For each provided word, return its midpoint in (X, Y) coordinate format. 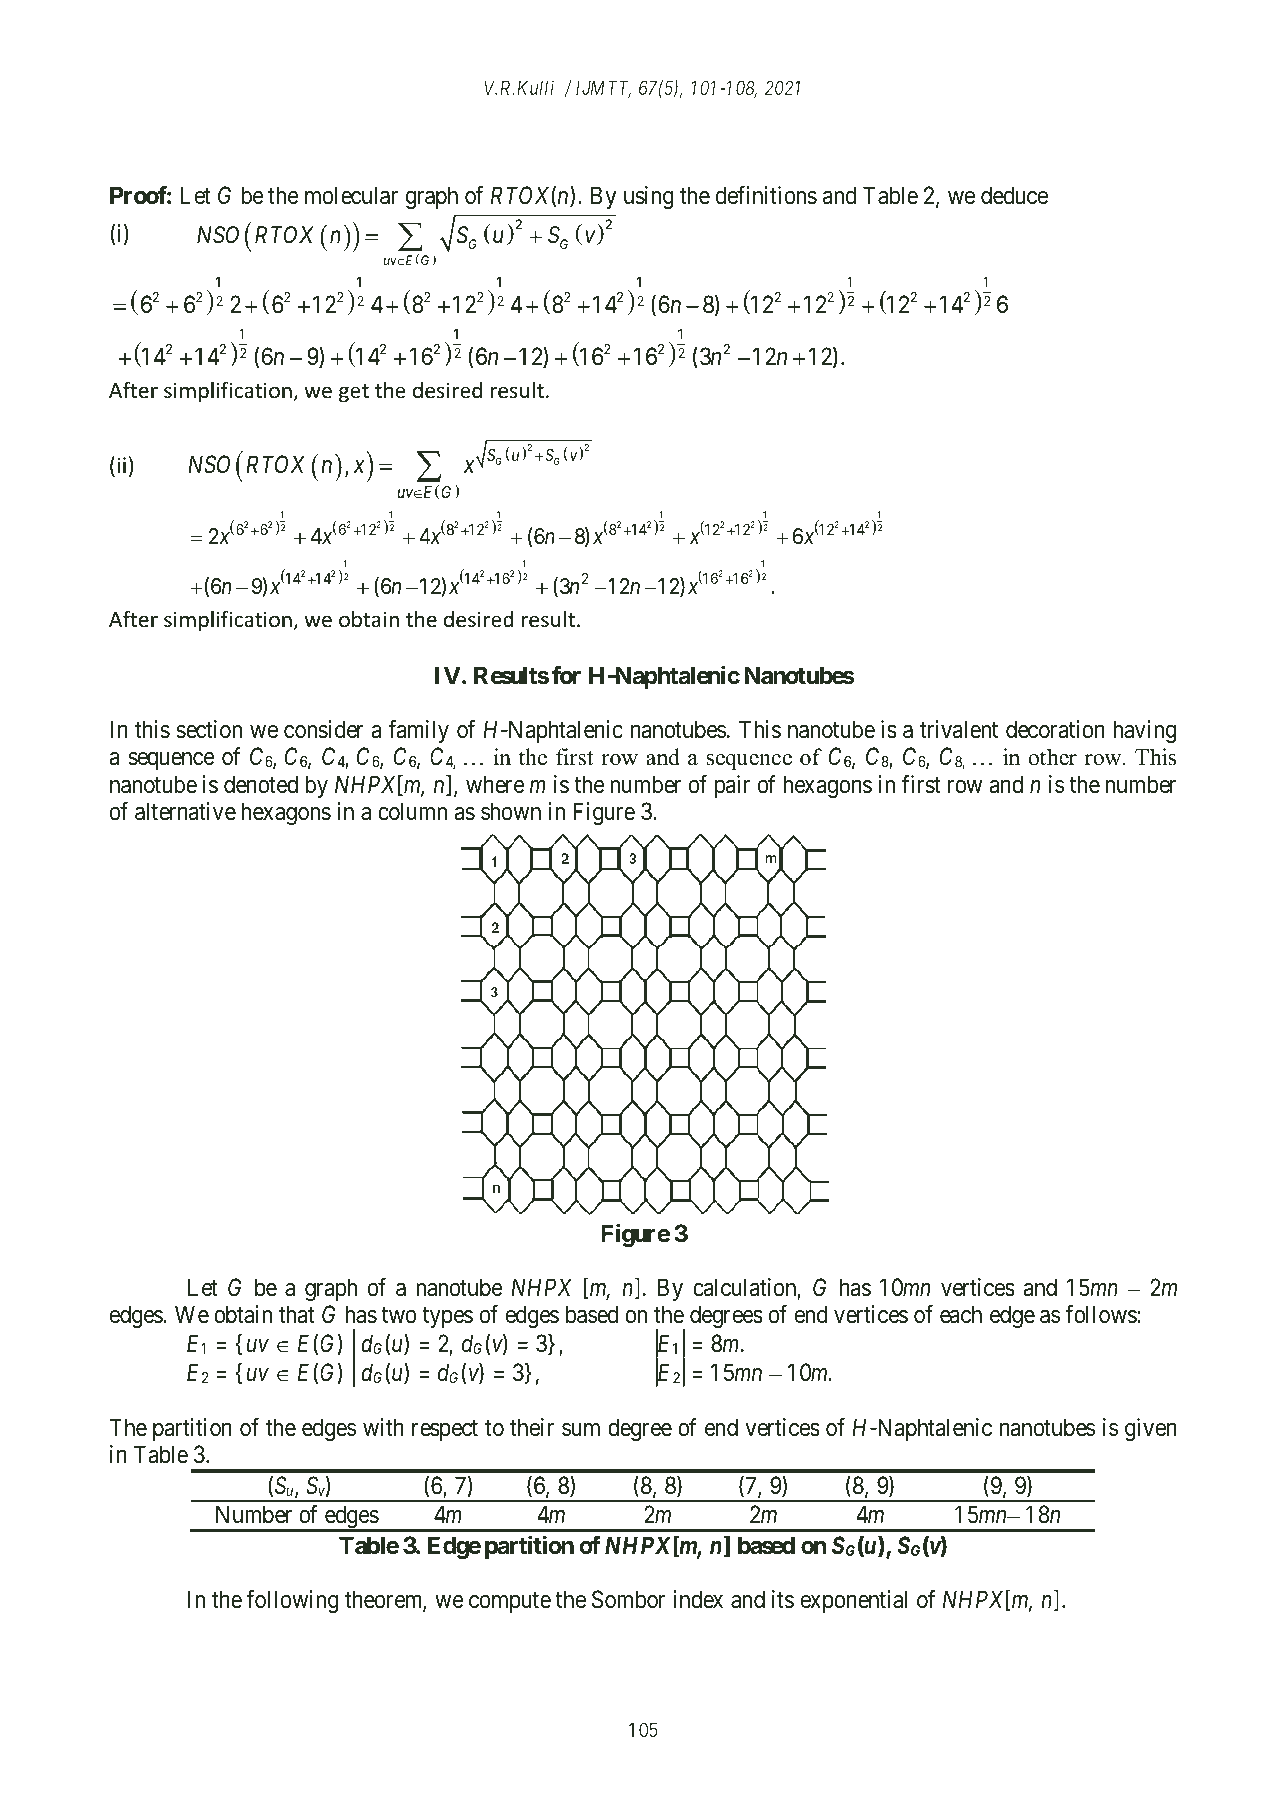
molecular (351, 195)
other (1053, 757)
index (698, 1599)
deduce (1014, 195)
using (649, 197)
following (292, 1601)
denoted (261, 784)
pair (732, 786)
